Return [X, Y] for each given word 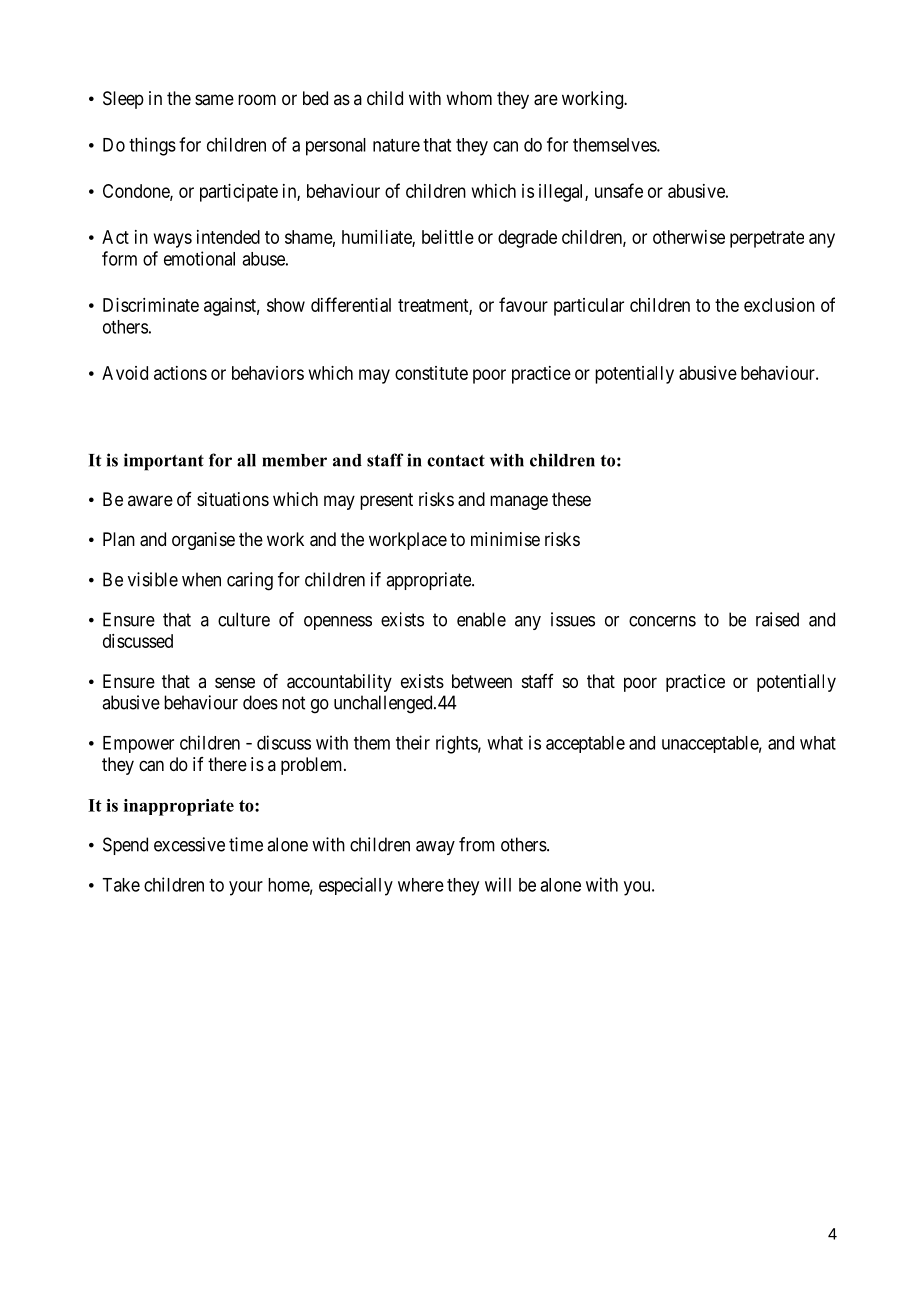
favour [523, 304]
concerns [662, 621]
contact [456, 461]
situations [233, 499]
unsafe [619, 190]
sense [235, 682]
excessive [189, 844]
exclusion [779, 305]
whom [469, 98]
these [571, 499]
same [214, 100]
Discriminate [151, 305]
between [482, 681]
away [435, 848]
